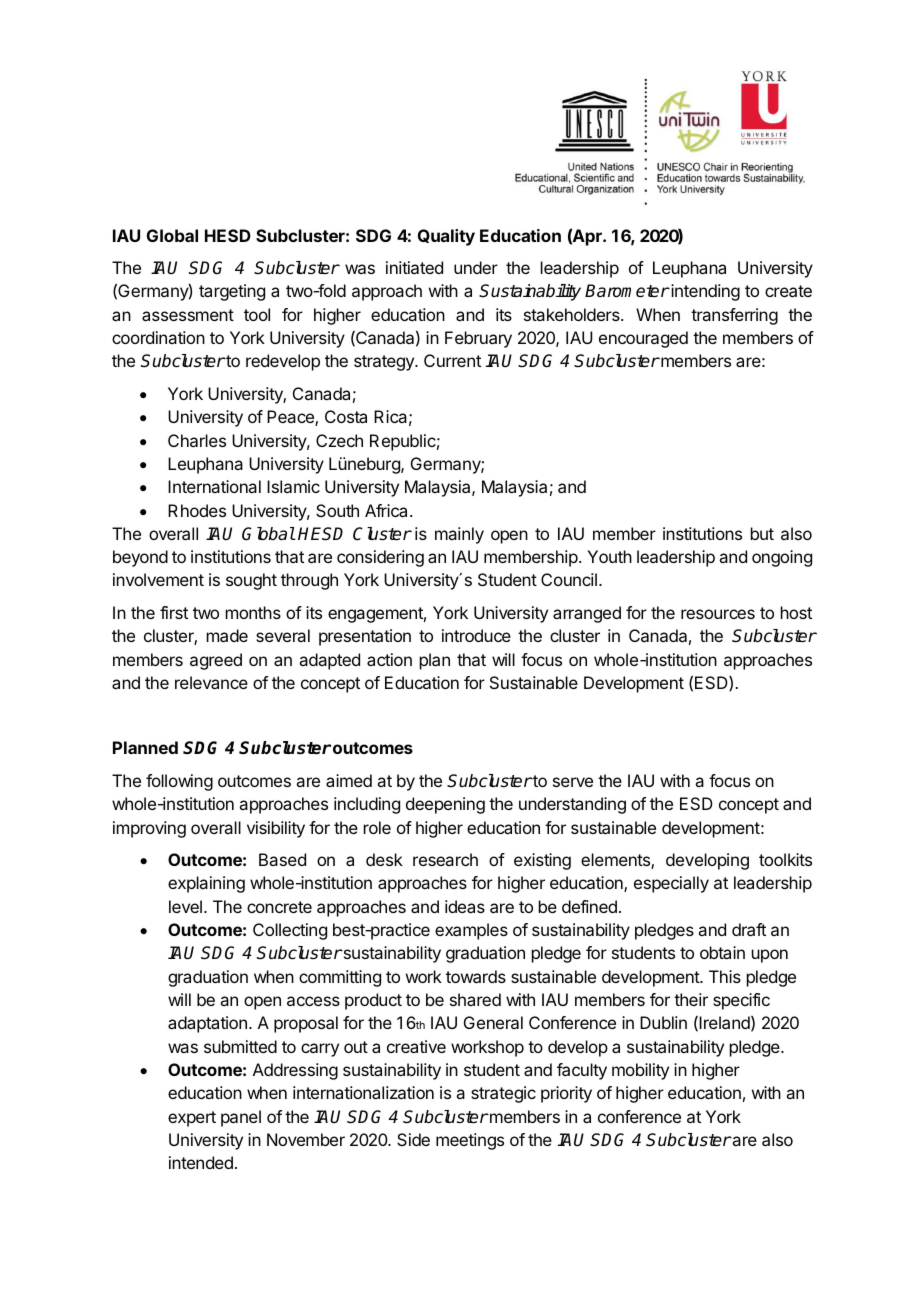 The width and height of the page is (924, 1308). I want to click on introduce, so click(476, 635).
